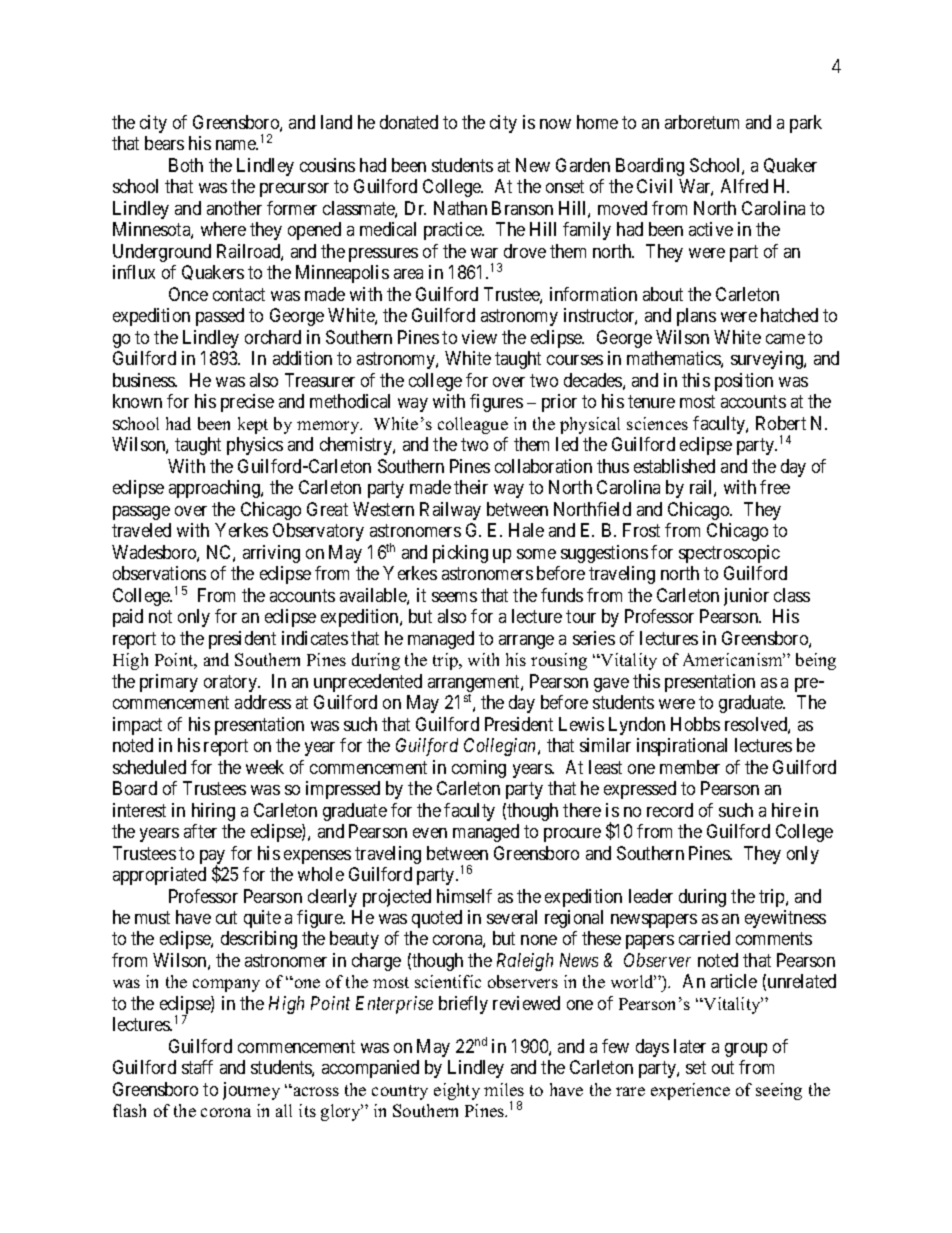 The width and height of the screenshot is (952, 1233). Describe the element at coordinates (197, 1067) in the screenshot. I see `staff` at that location.
